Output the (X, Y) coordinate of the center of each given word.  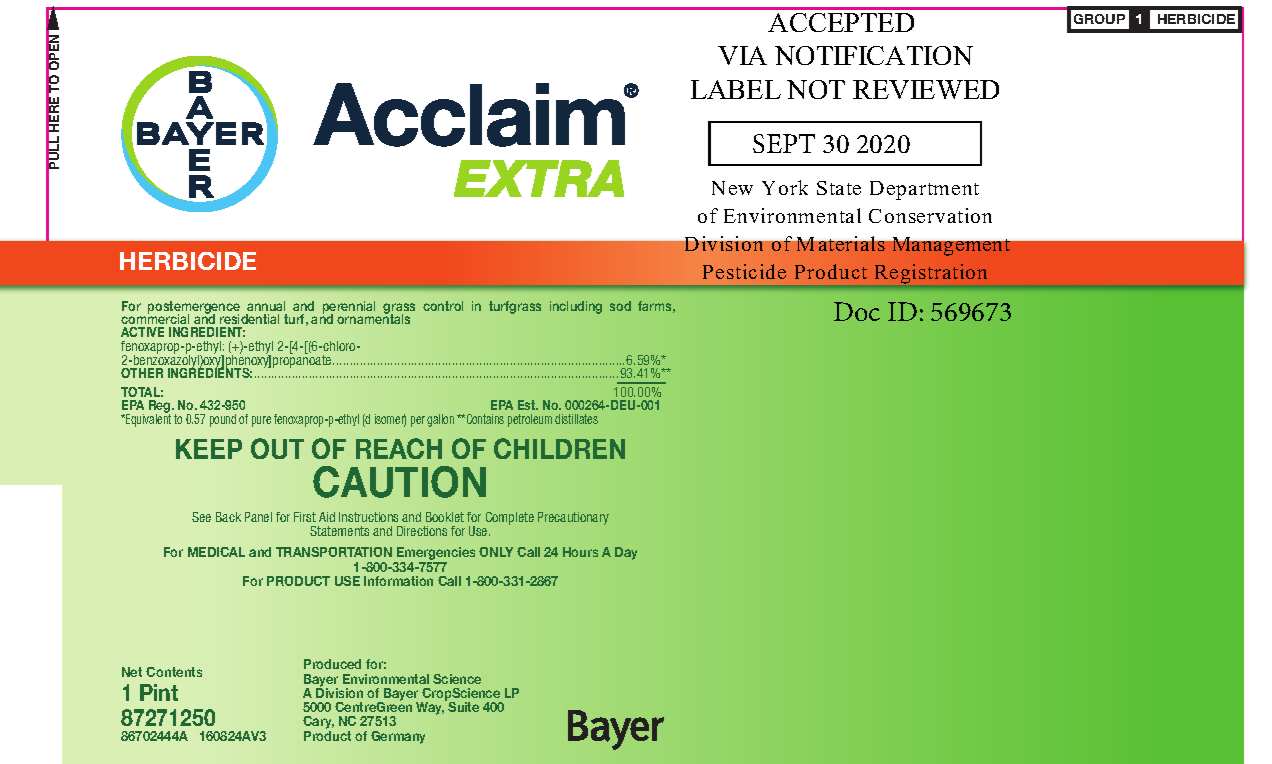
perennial (349, 308)
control (443, 306)
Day (626, 553)
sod (620, 306)
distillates (576, 419)
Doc (857, 311)
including (576, 307)
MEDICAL (216, 552)
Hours (580, 552)
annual (266, 306)
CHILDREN (559, 448)
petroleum (530, 420)
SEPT (784, 143)
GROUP (1099, 19)
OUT (277, 448)
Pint (159, 692)
